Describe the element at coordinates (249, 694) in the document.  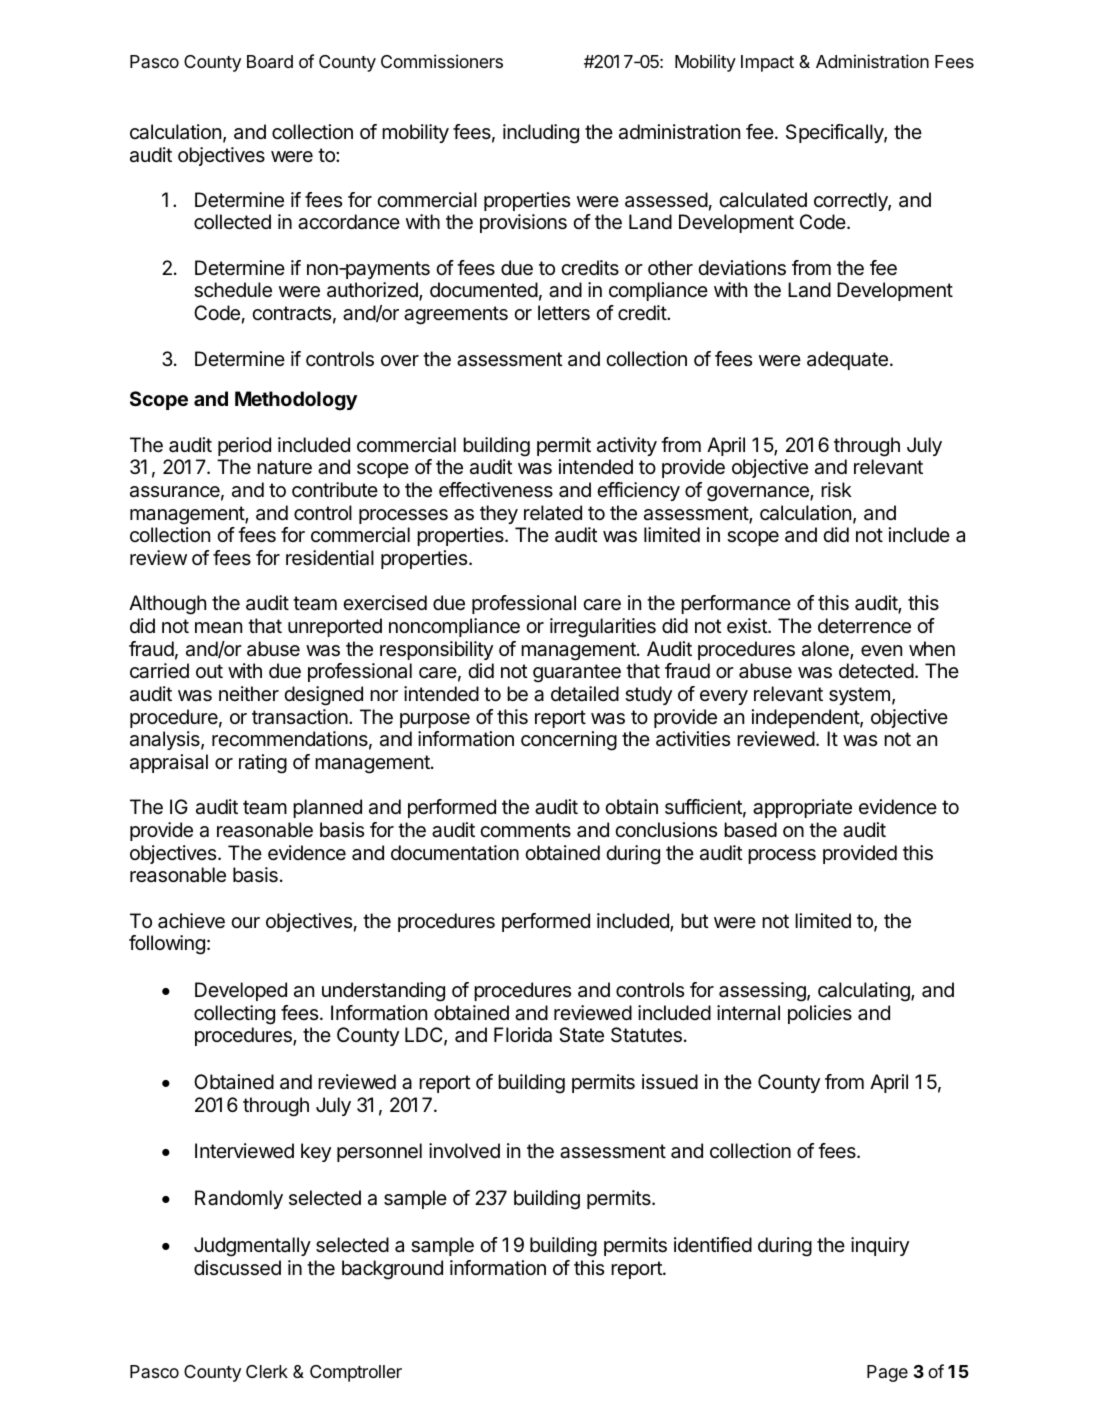
I see `neither` at that location.
